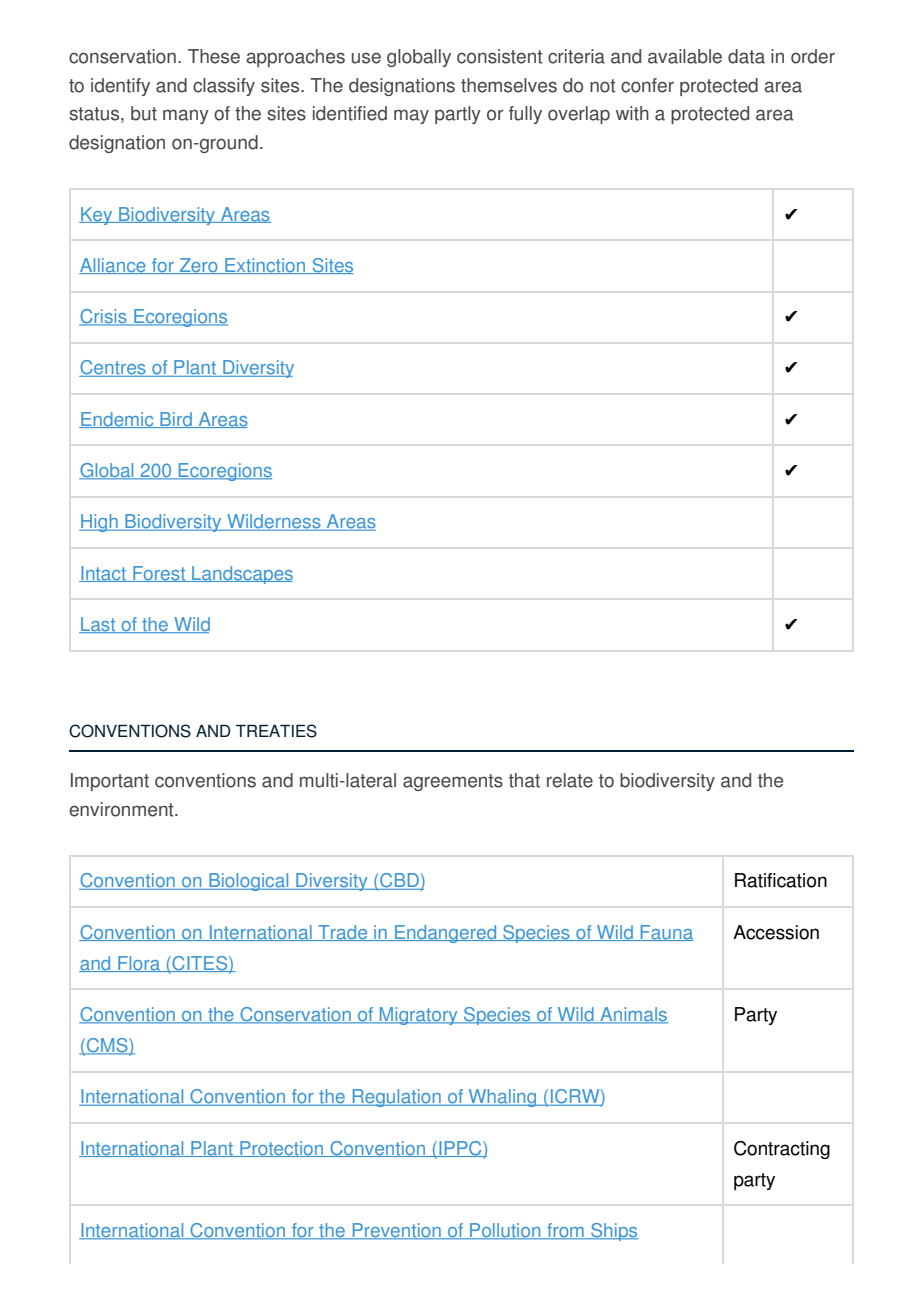  Describe the element at coordinates (282, 1149) in the screenshot. I see `Protection` at that location.
